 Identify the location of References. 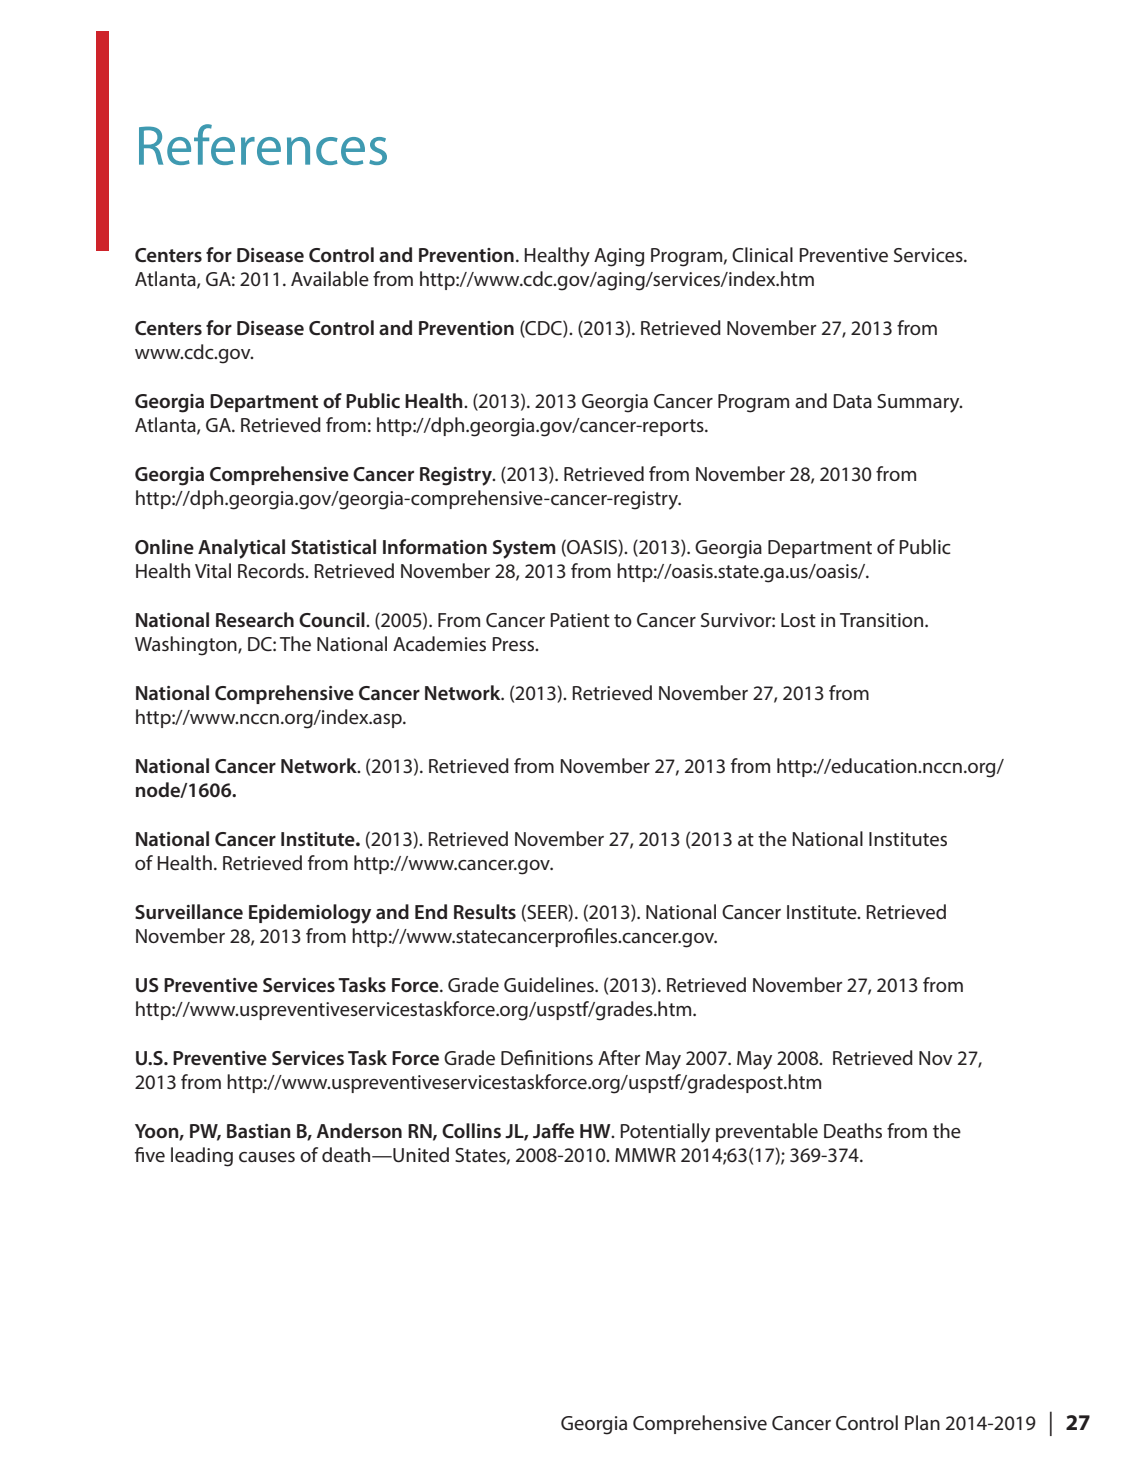
(263, 144).
